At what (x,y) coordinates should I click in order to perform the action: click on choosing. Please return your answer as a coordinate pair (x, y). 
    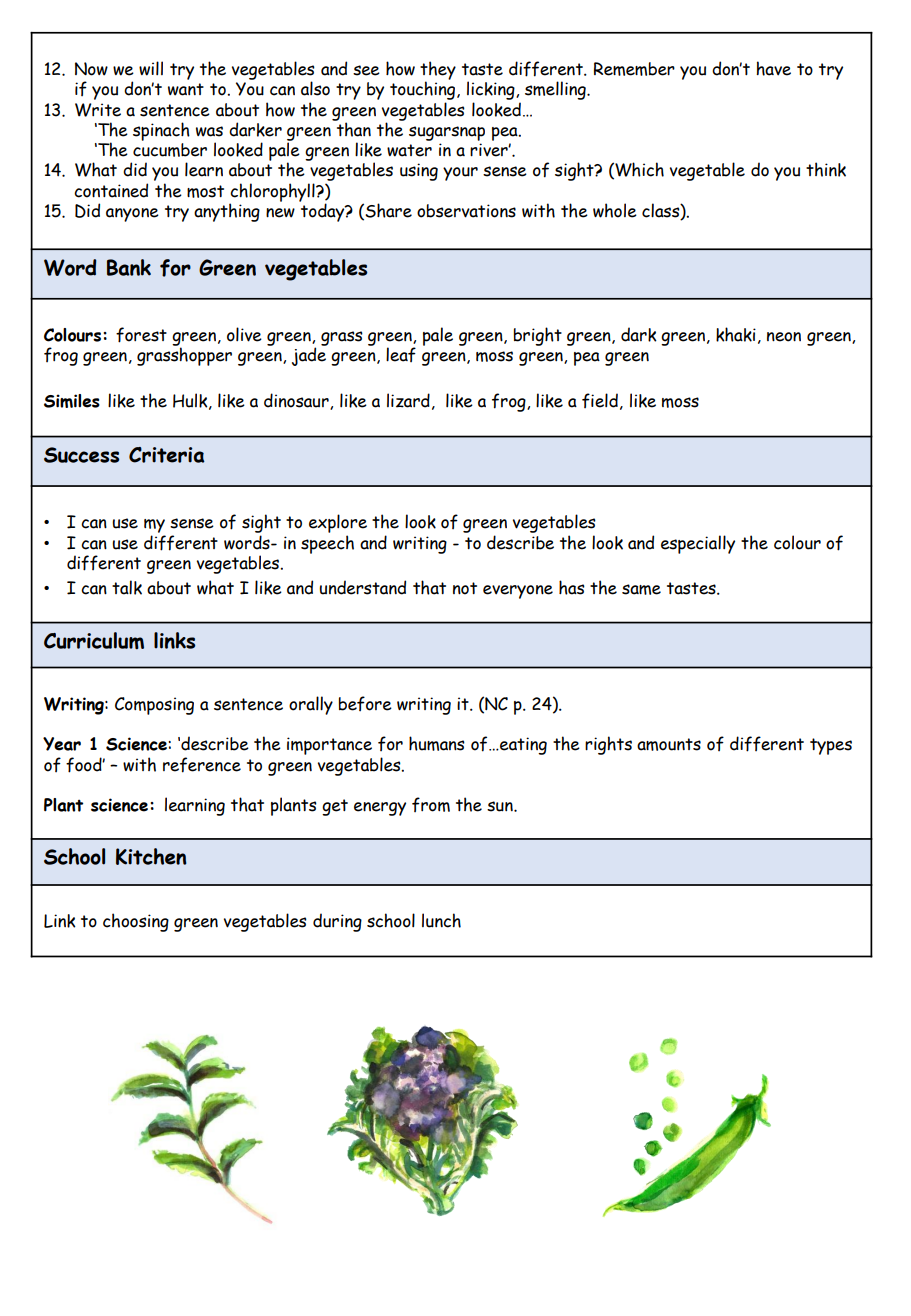
    Looking at the image, I should click on (136, 922).
